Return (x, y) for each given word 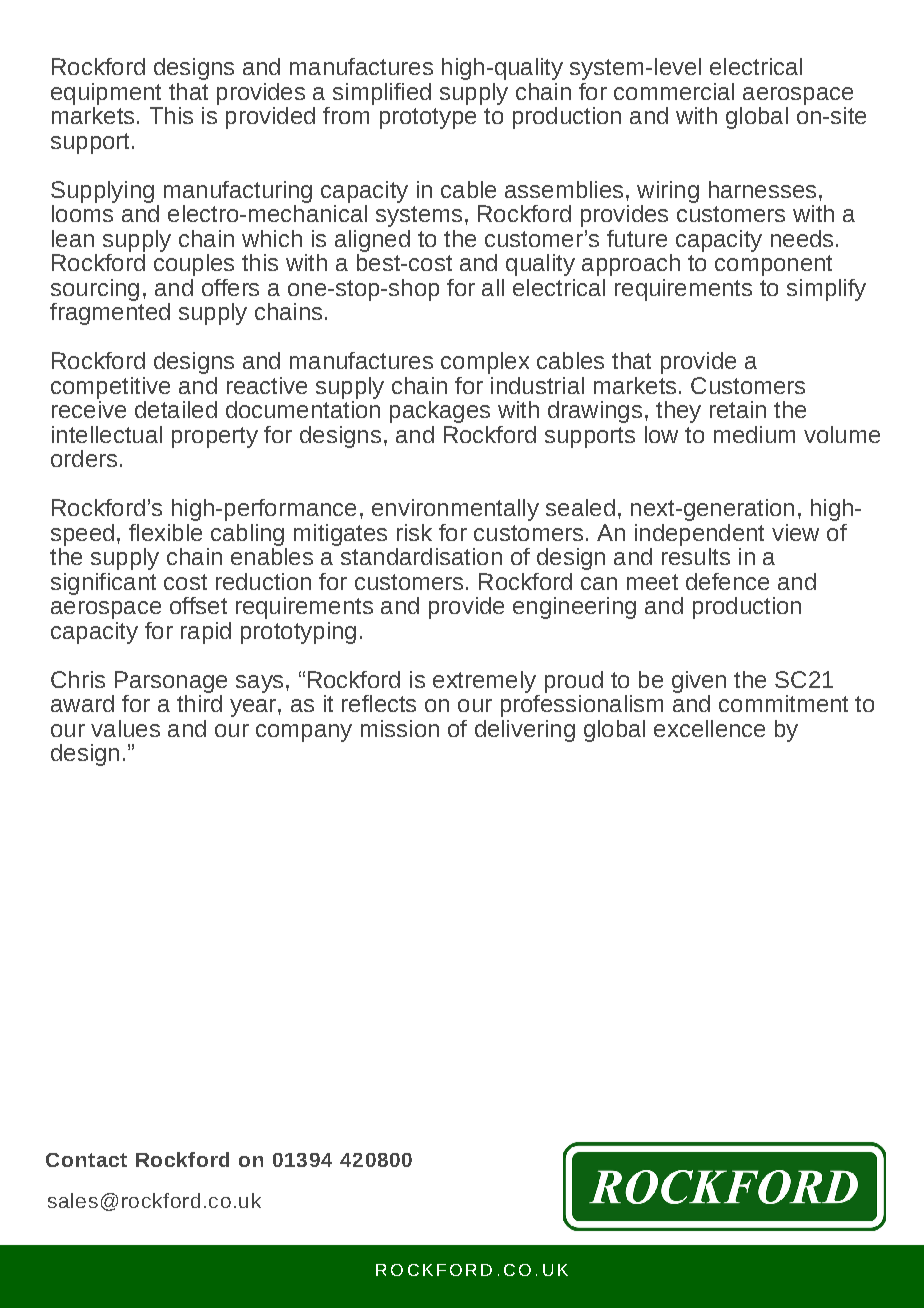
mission (400, 728)
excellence (709, 728)
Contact (86, 1160)
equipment (106, 94)
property (215, 437)
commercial (674, 91)
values (125, 728)
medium (754, 434)
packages (440, 412)
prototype (428, 118)
